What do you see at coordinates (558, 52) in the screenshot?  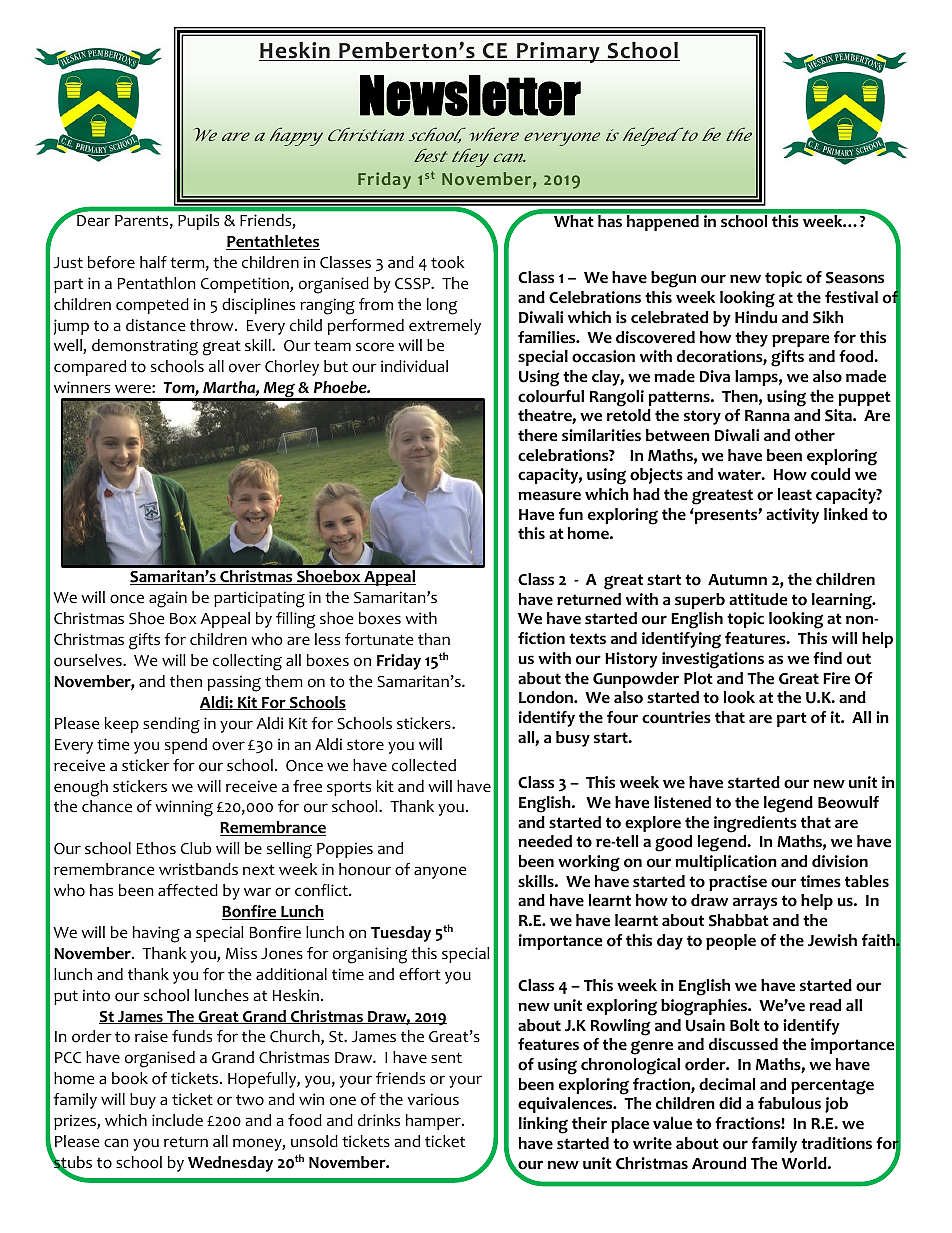 I see `Primary` at bounding box center [558, 52].
